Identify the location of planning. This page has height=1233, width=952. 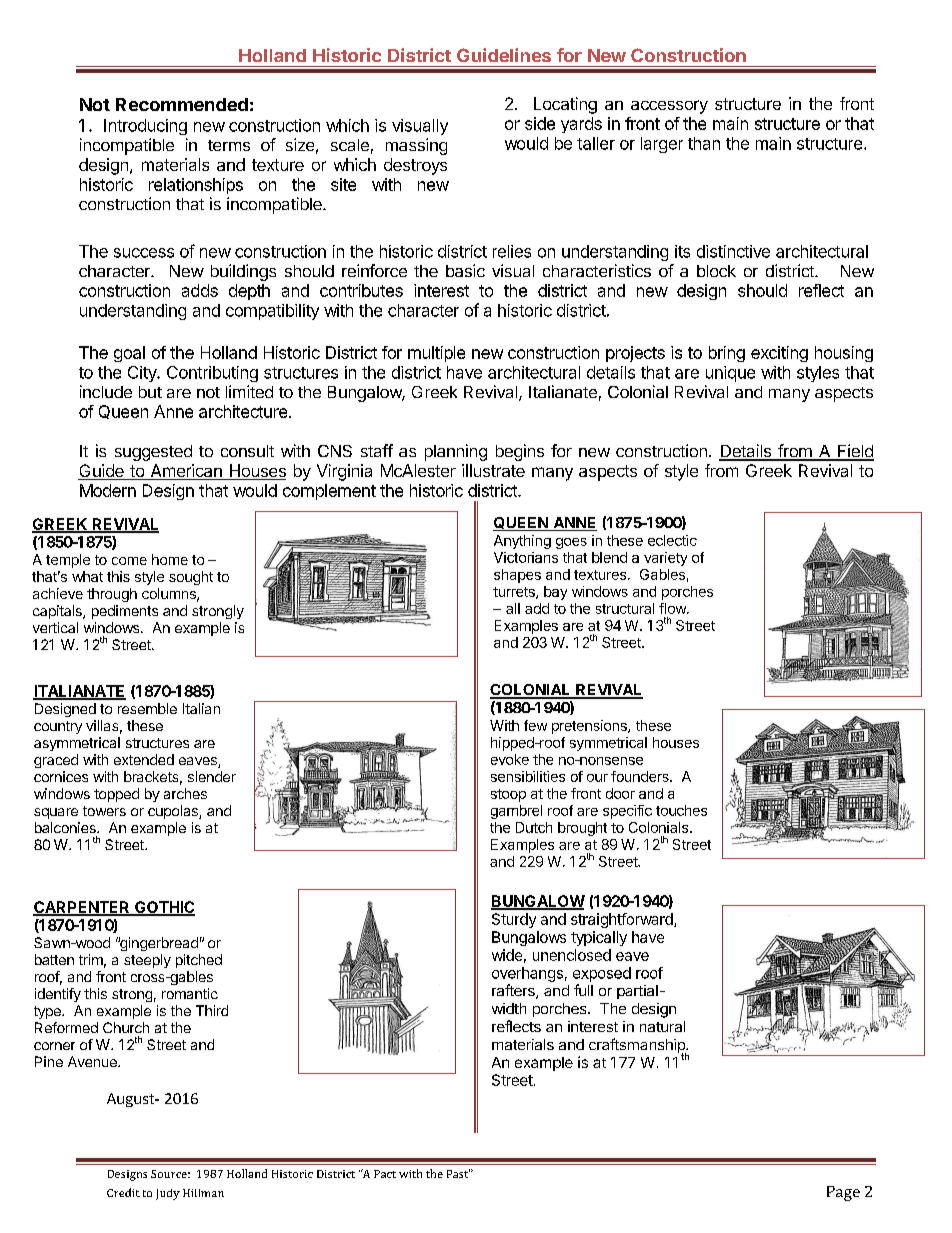
(456, 452).
